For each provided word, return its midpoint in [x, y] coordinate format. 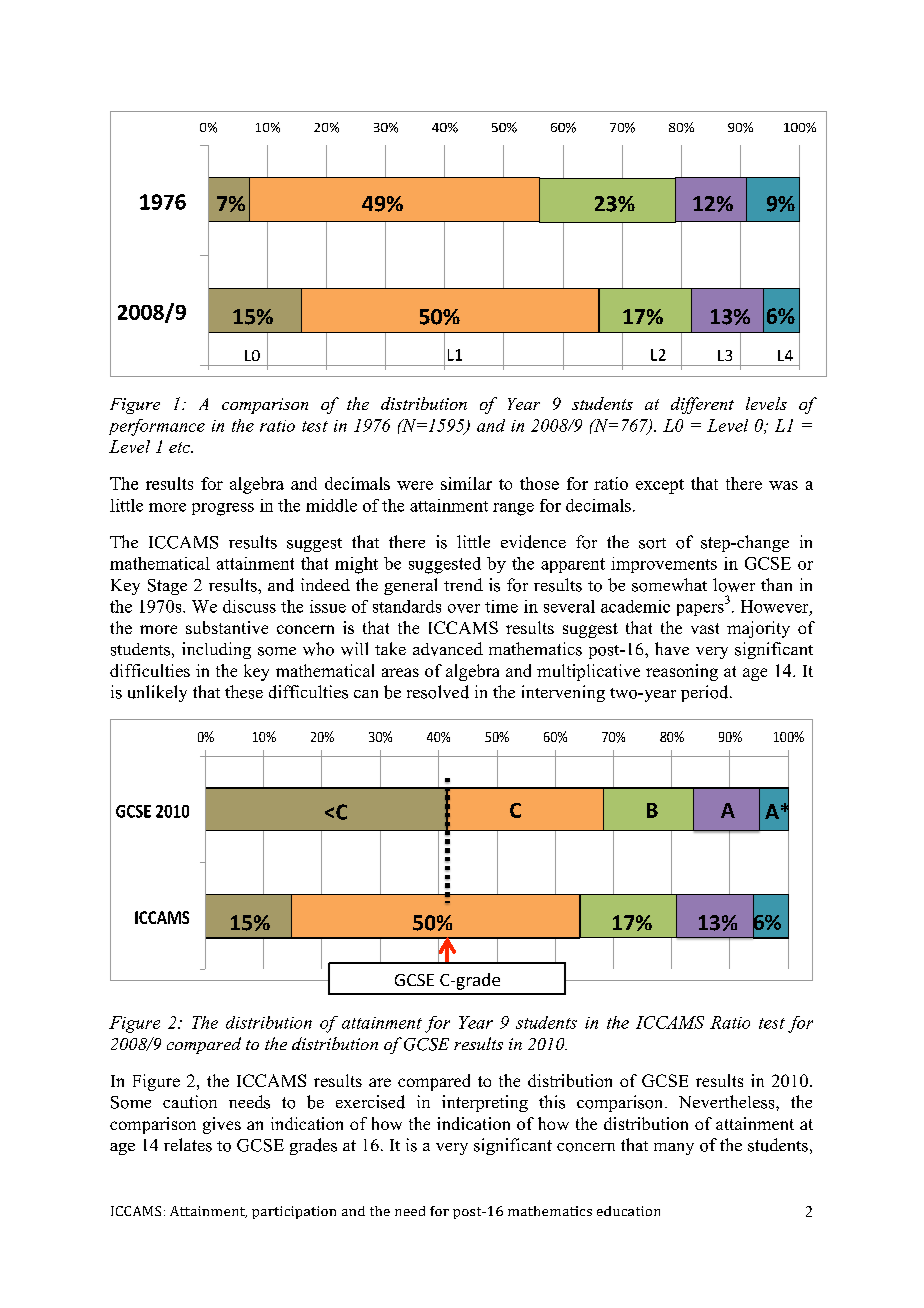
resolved [438, 692]
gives [222, 1125]
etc [181, 447]
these [244, 692]
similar [466, 483]
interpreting [485, 1103]
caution [190, 1102]
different [702, 405]
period [706, 693]
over [464, 608]
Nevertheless [728, 1102]
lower [734, 585]
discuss [249, 606]
